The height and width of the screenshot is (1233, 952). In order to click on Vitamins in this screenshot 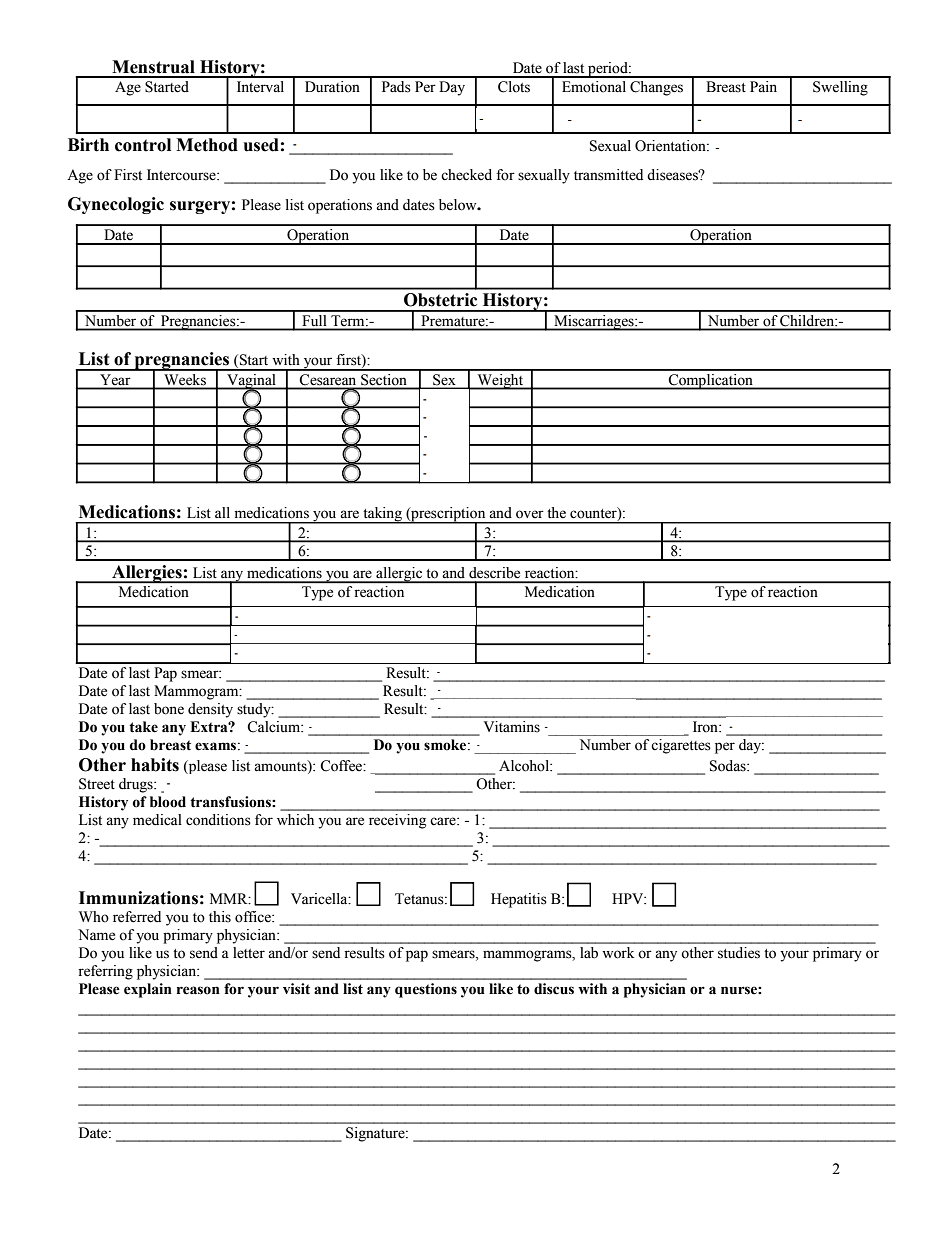, I will do `click(512, 727)`.
